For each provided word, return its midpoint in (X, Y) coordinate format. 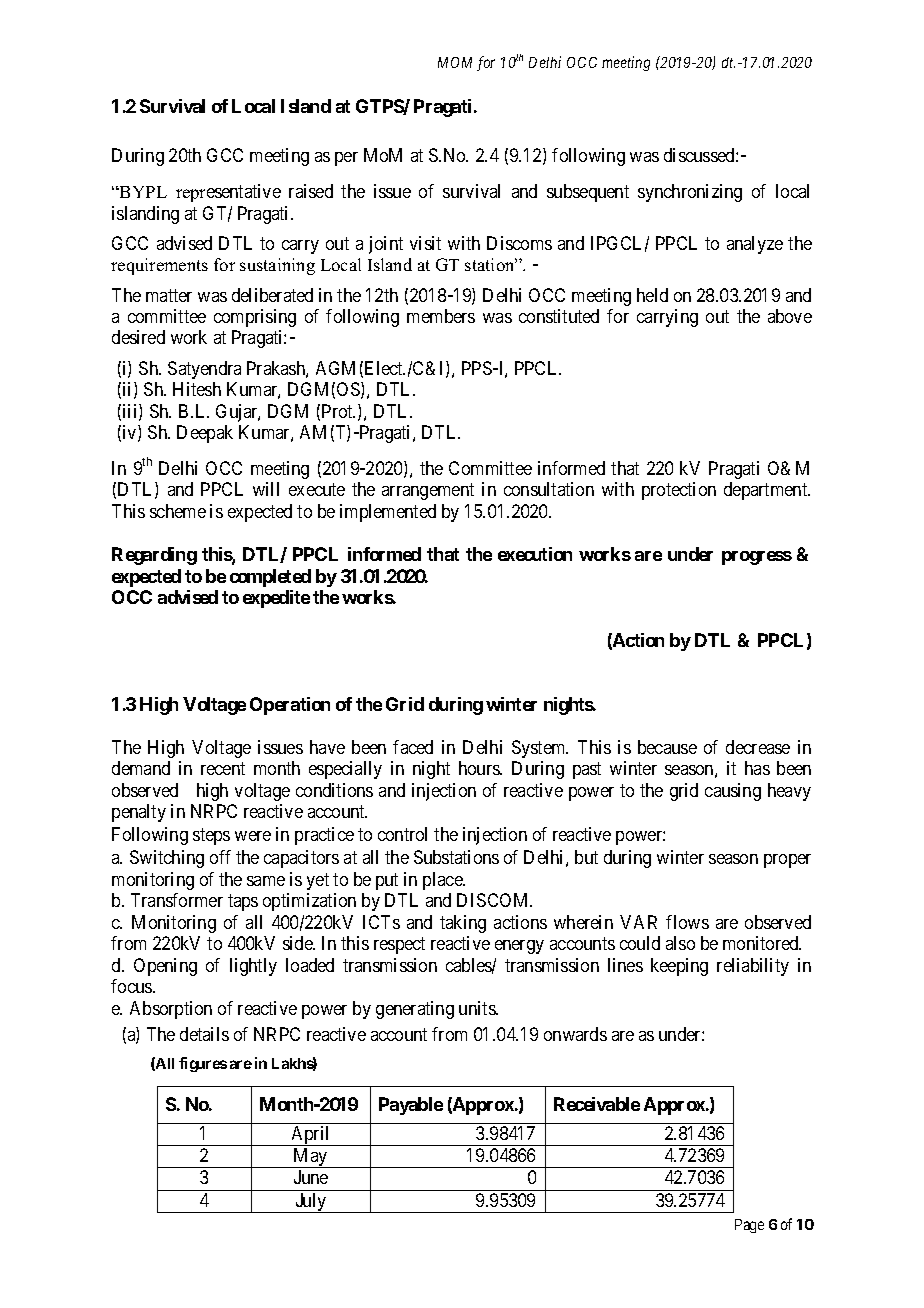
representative (228, 193)
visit (425, 243)
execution (535, 554)
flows (687, 922)
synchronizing (690, 193)
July (311, 1203)
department (767, 491)
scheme (178, 511)
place (443, 881)
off (220, 857)
